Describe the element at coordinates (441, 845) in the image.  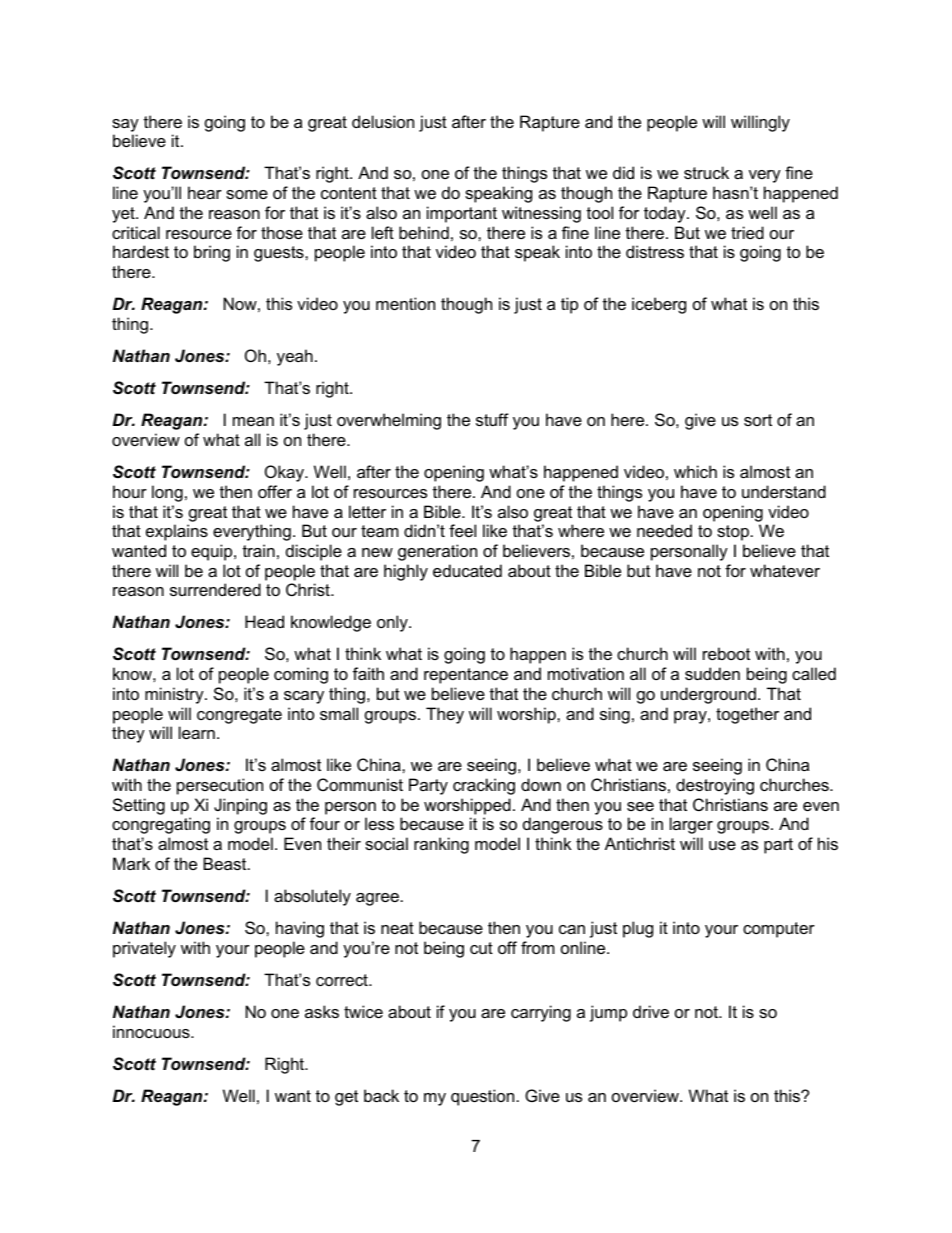
I see `ranking` at that location.
